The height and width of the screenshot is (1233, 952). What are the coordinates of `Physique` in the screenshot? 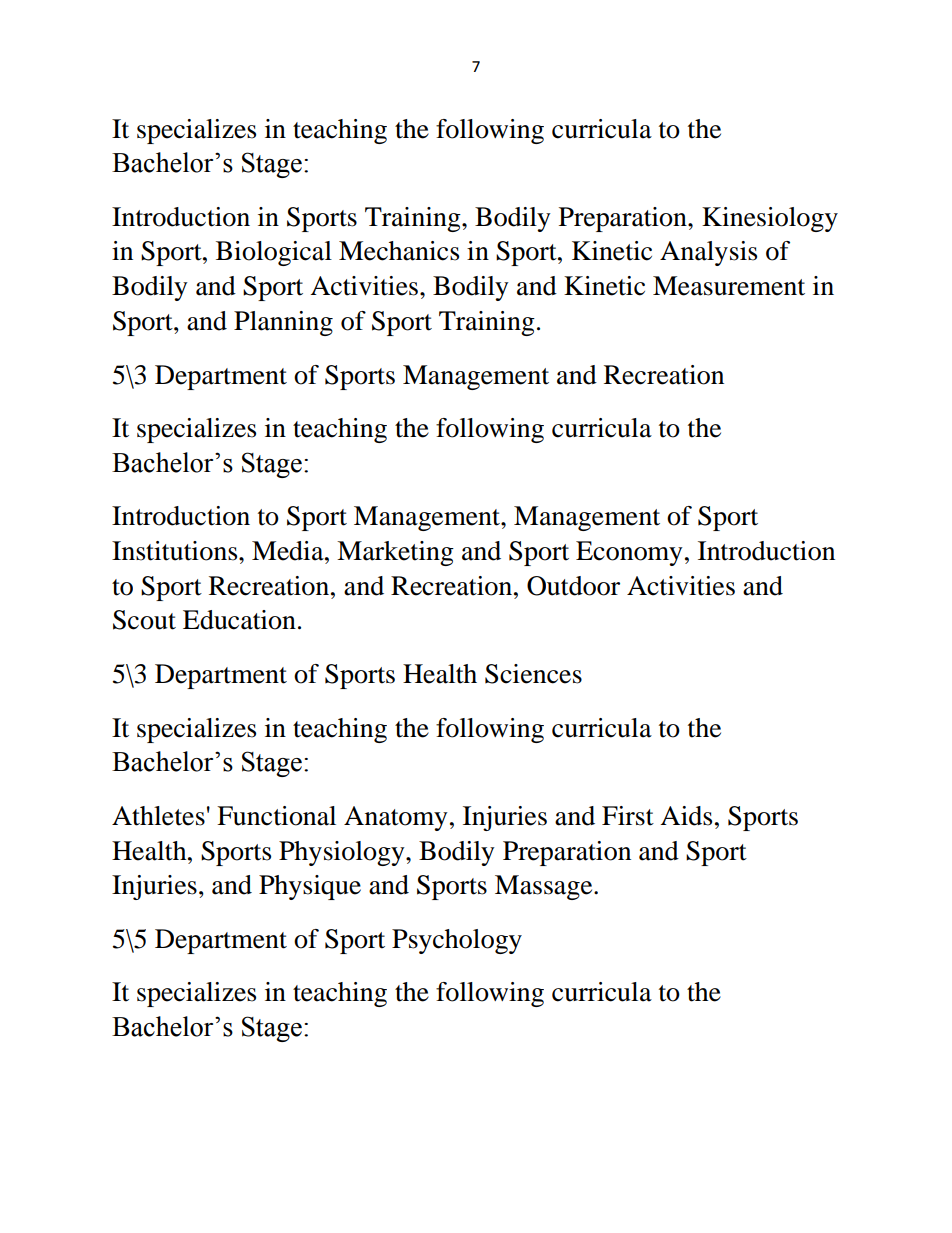 It's located at (310, 887).
